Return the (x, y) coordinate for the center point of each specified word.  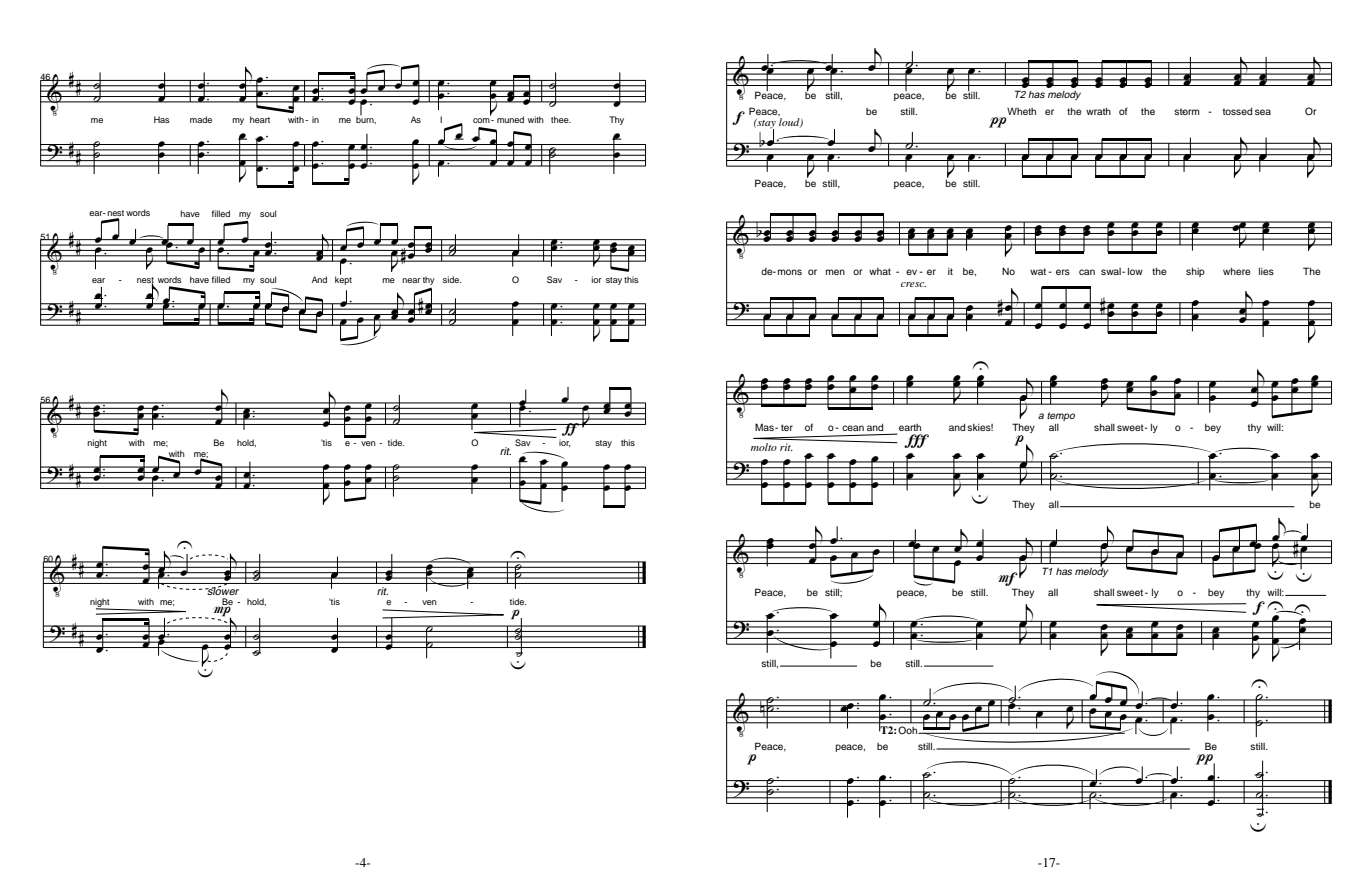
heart (260, 119)
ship (1195, 272)
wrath (1098, 111)
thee (561, 119)
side (452, 279)
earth (910, 427)
